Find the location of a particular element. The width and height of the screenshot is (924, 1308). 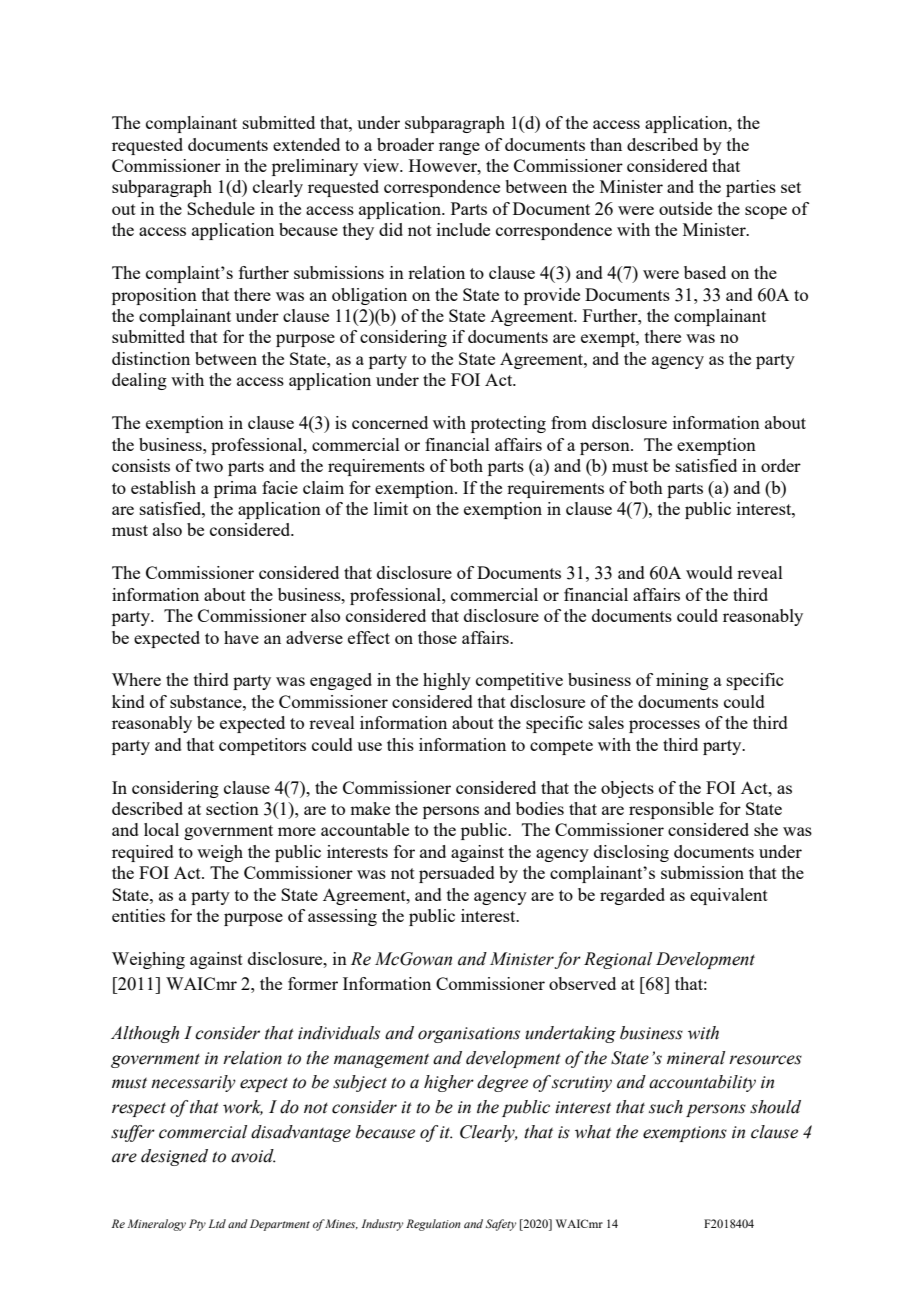

range is located at coordinates (459, 148).
